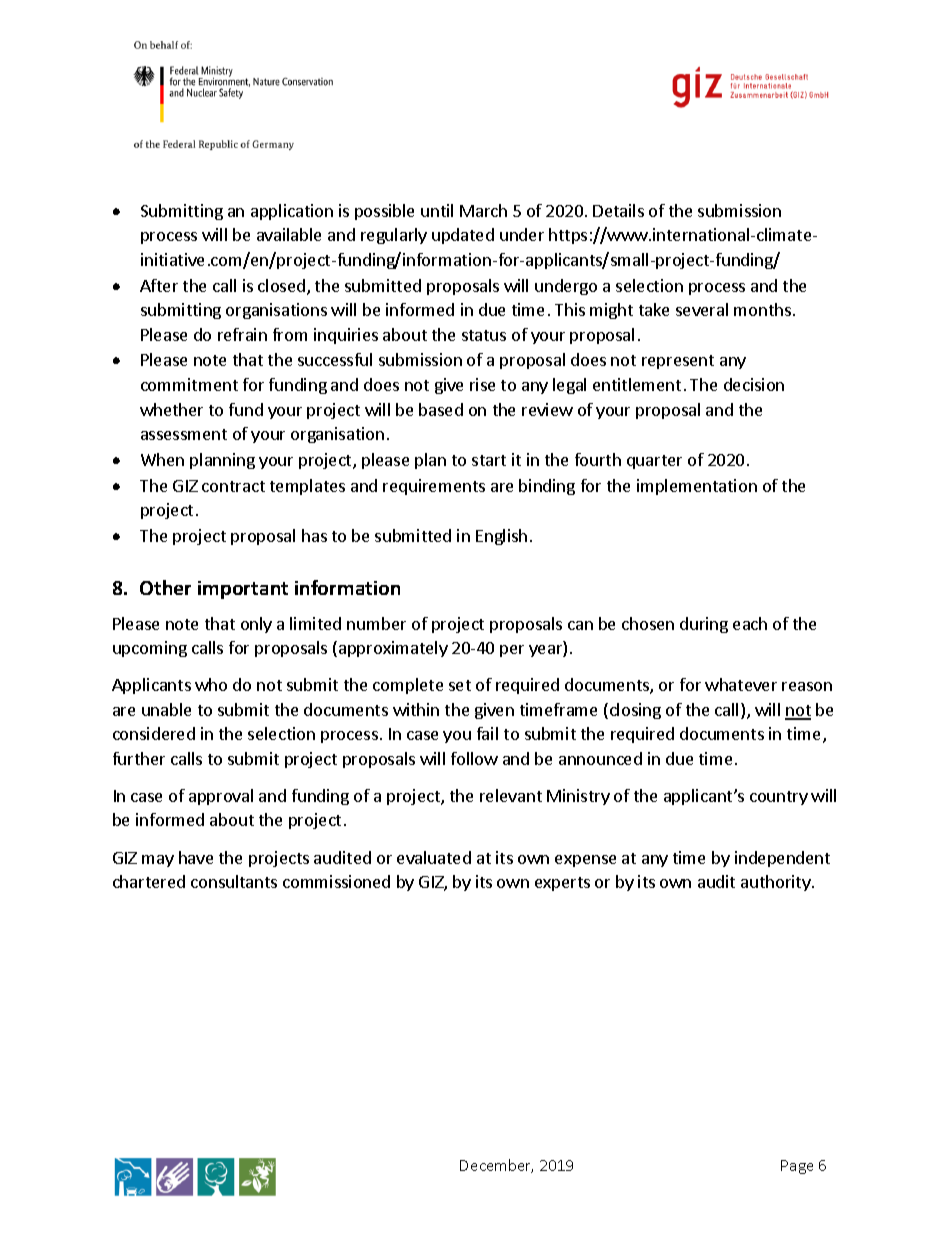 The height and width of the screenshot is (1233, 952). What do you see at coordinates (289, 234) in the screenshot?
I see `available` at bounding box center [289, 234].
